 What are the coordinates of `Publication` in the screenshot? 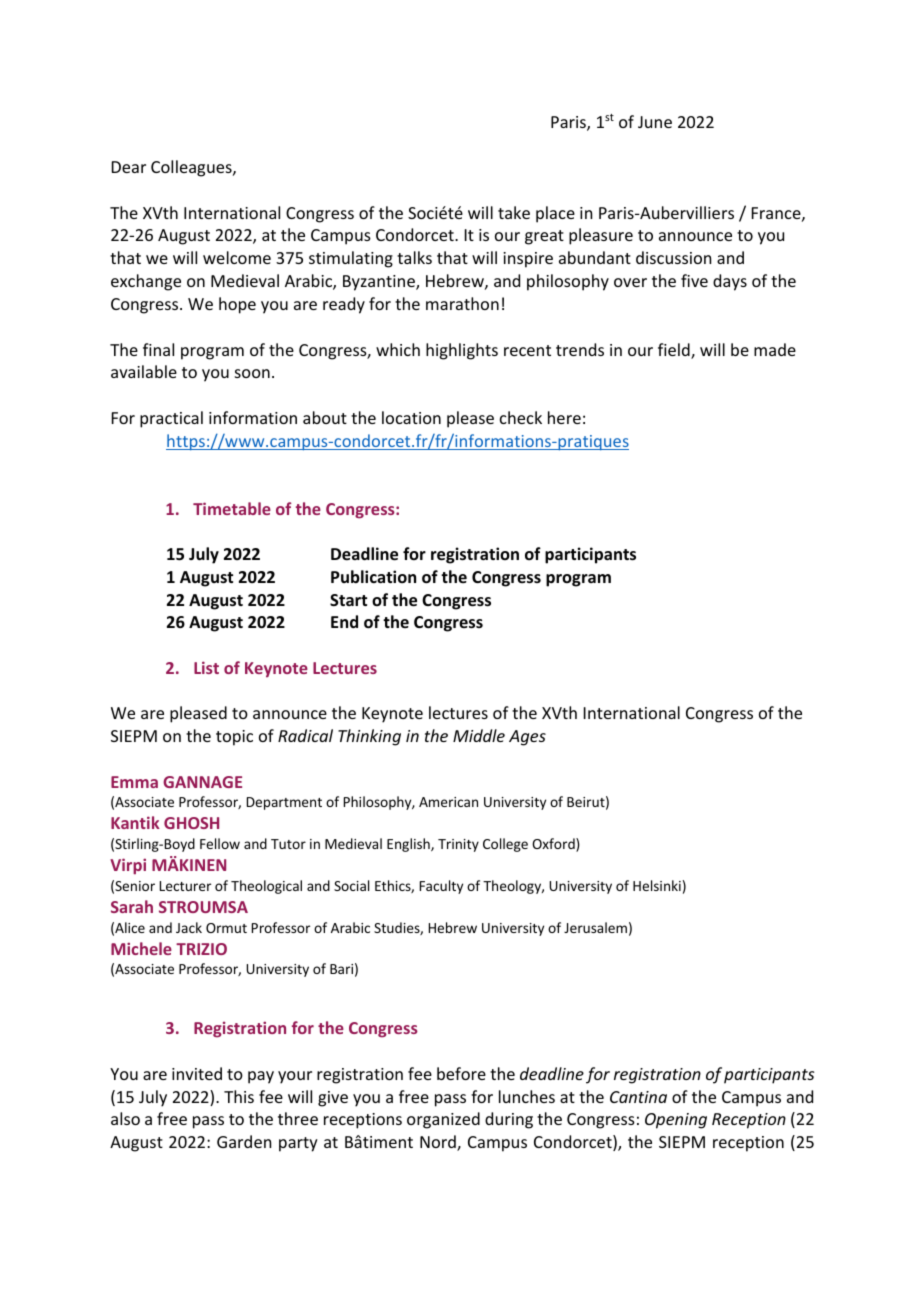 It's located at (373, 576).
